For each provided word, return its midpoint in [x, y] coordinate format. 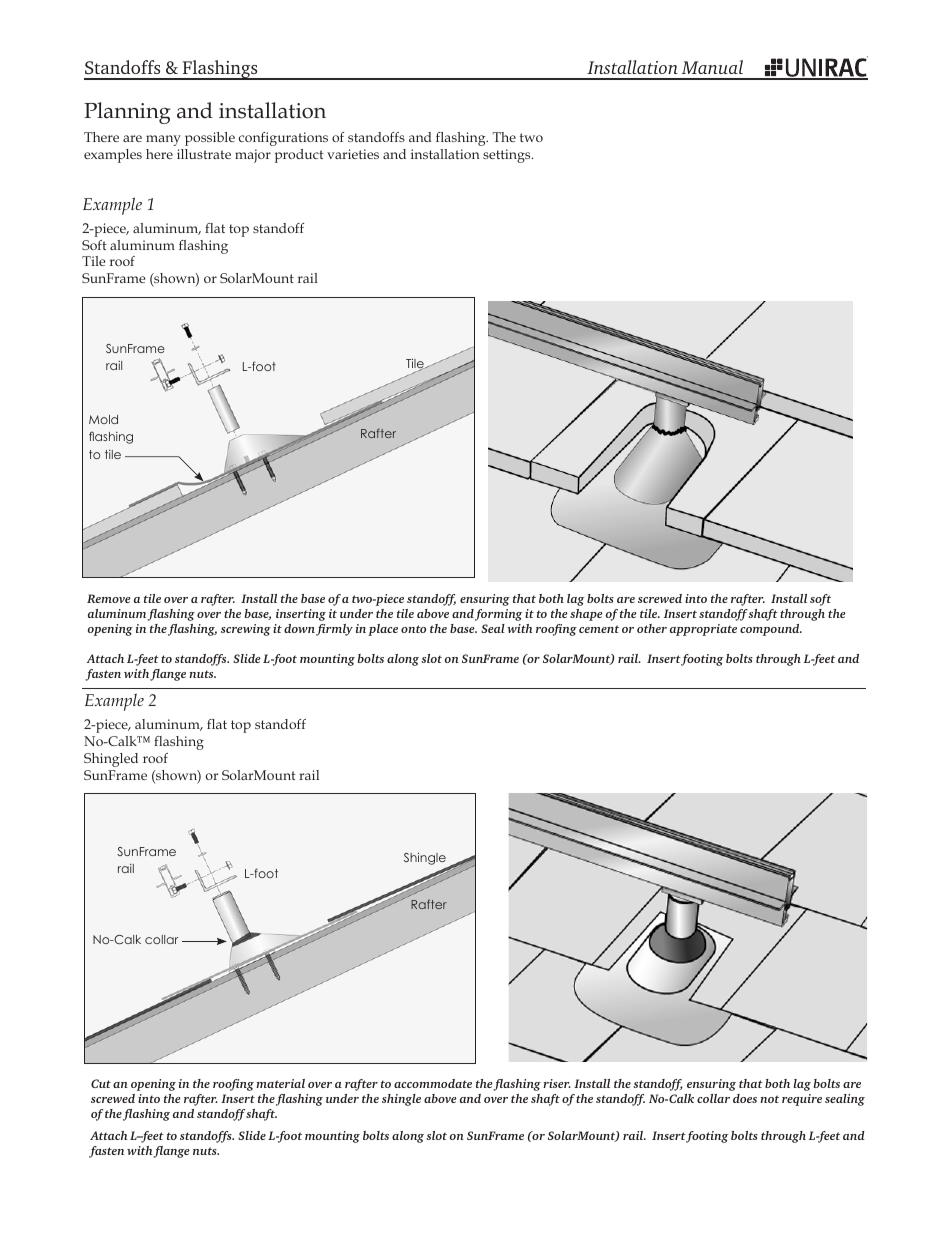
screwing [246, 630]
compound [771, 630]
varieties [353, 154]
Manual [712, 67]
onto [413, 629]
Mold [103, 419]
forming [498, 615]
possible [210, 139]
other [652, 628]
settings [508, 156]
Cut [101, 1083]
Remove [109, 598]
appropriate [703, 630]
